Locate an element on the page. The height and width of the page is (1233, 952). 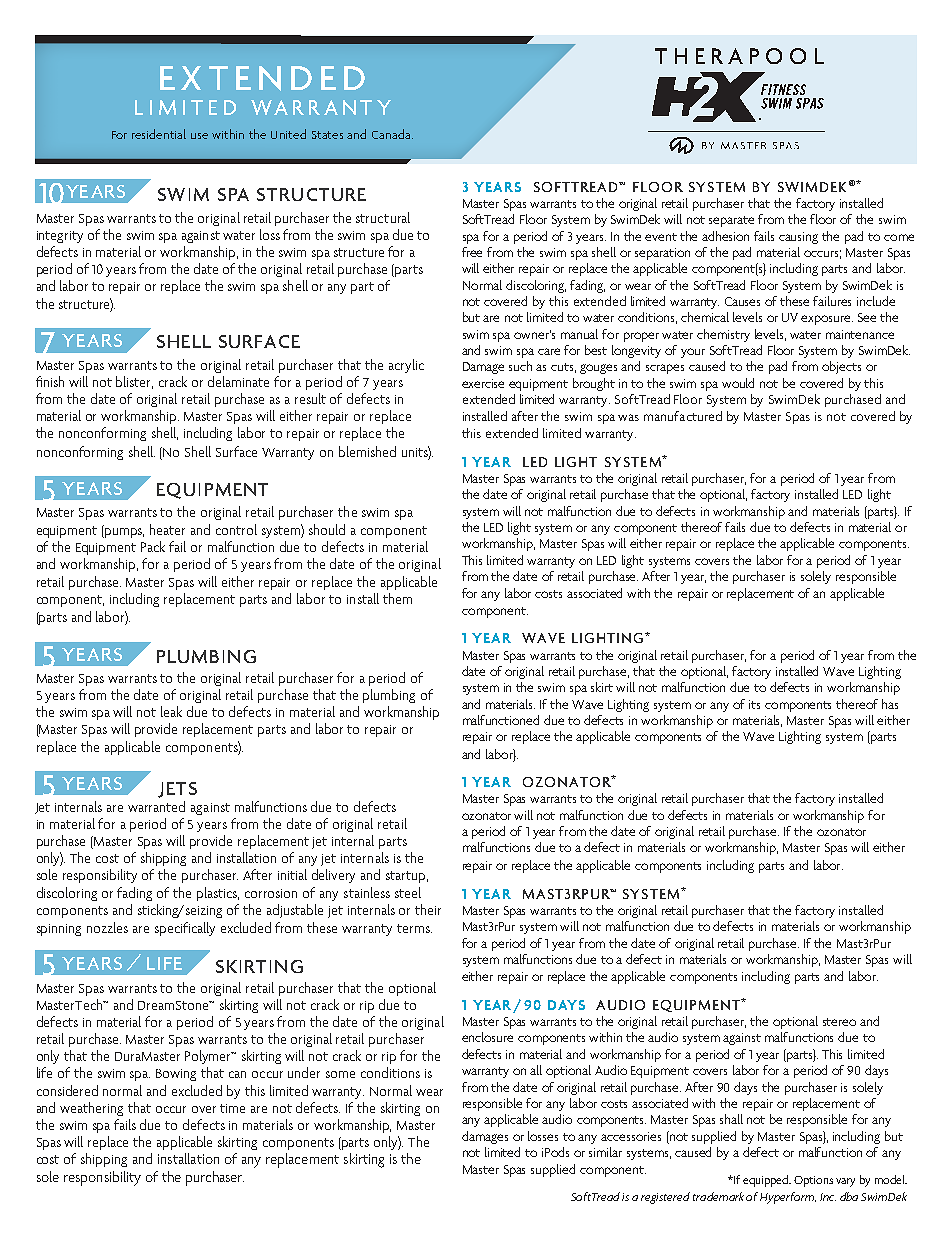
exercise is located at coordinates (483, 383).
